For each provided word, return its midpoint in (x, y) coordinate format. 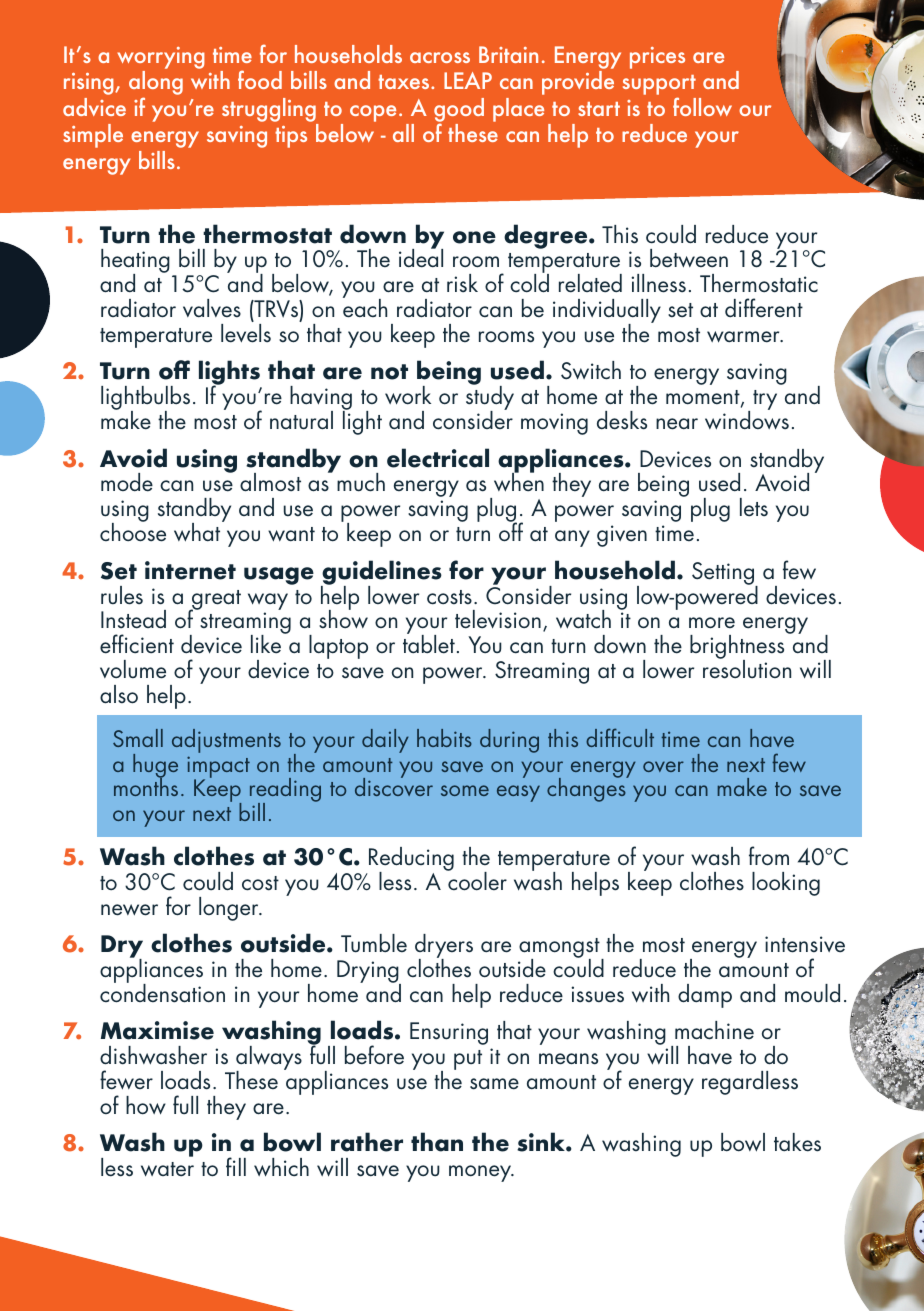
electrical (438, 458)
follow (702, 106)
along (156, 84)
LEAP (468, 80)
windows (747, 419)
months (146, 786)
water (167, 1169)
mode (127, 482)
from (769, 856)
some (465, 790)
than (437, 1142)
